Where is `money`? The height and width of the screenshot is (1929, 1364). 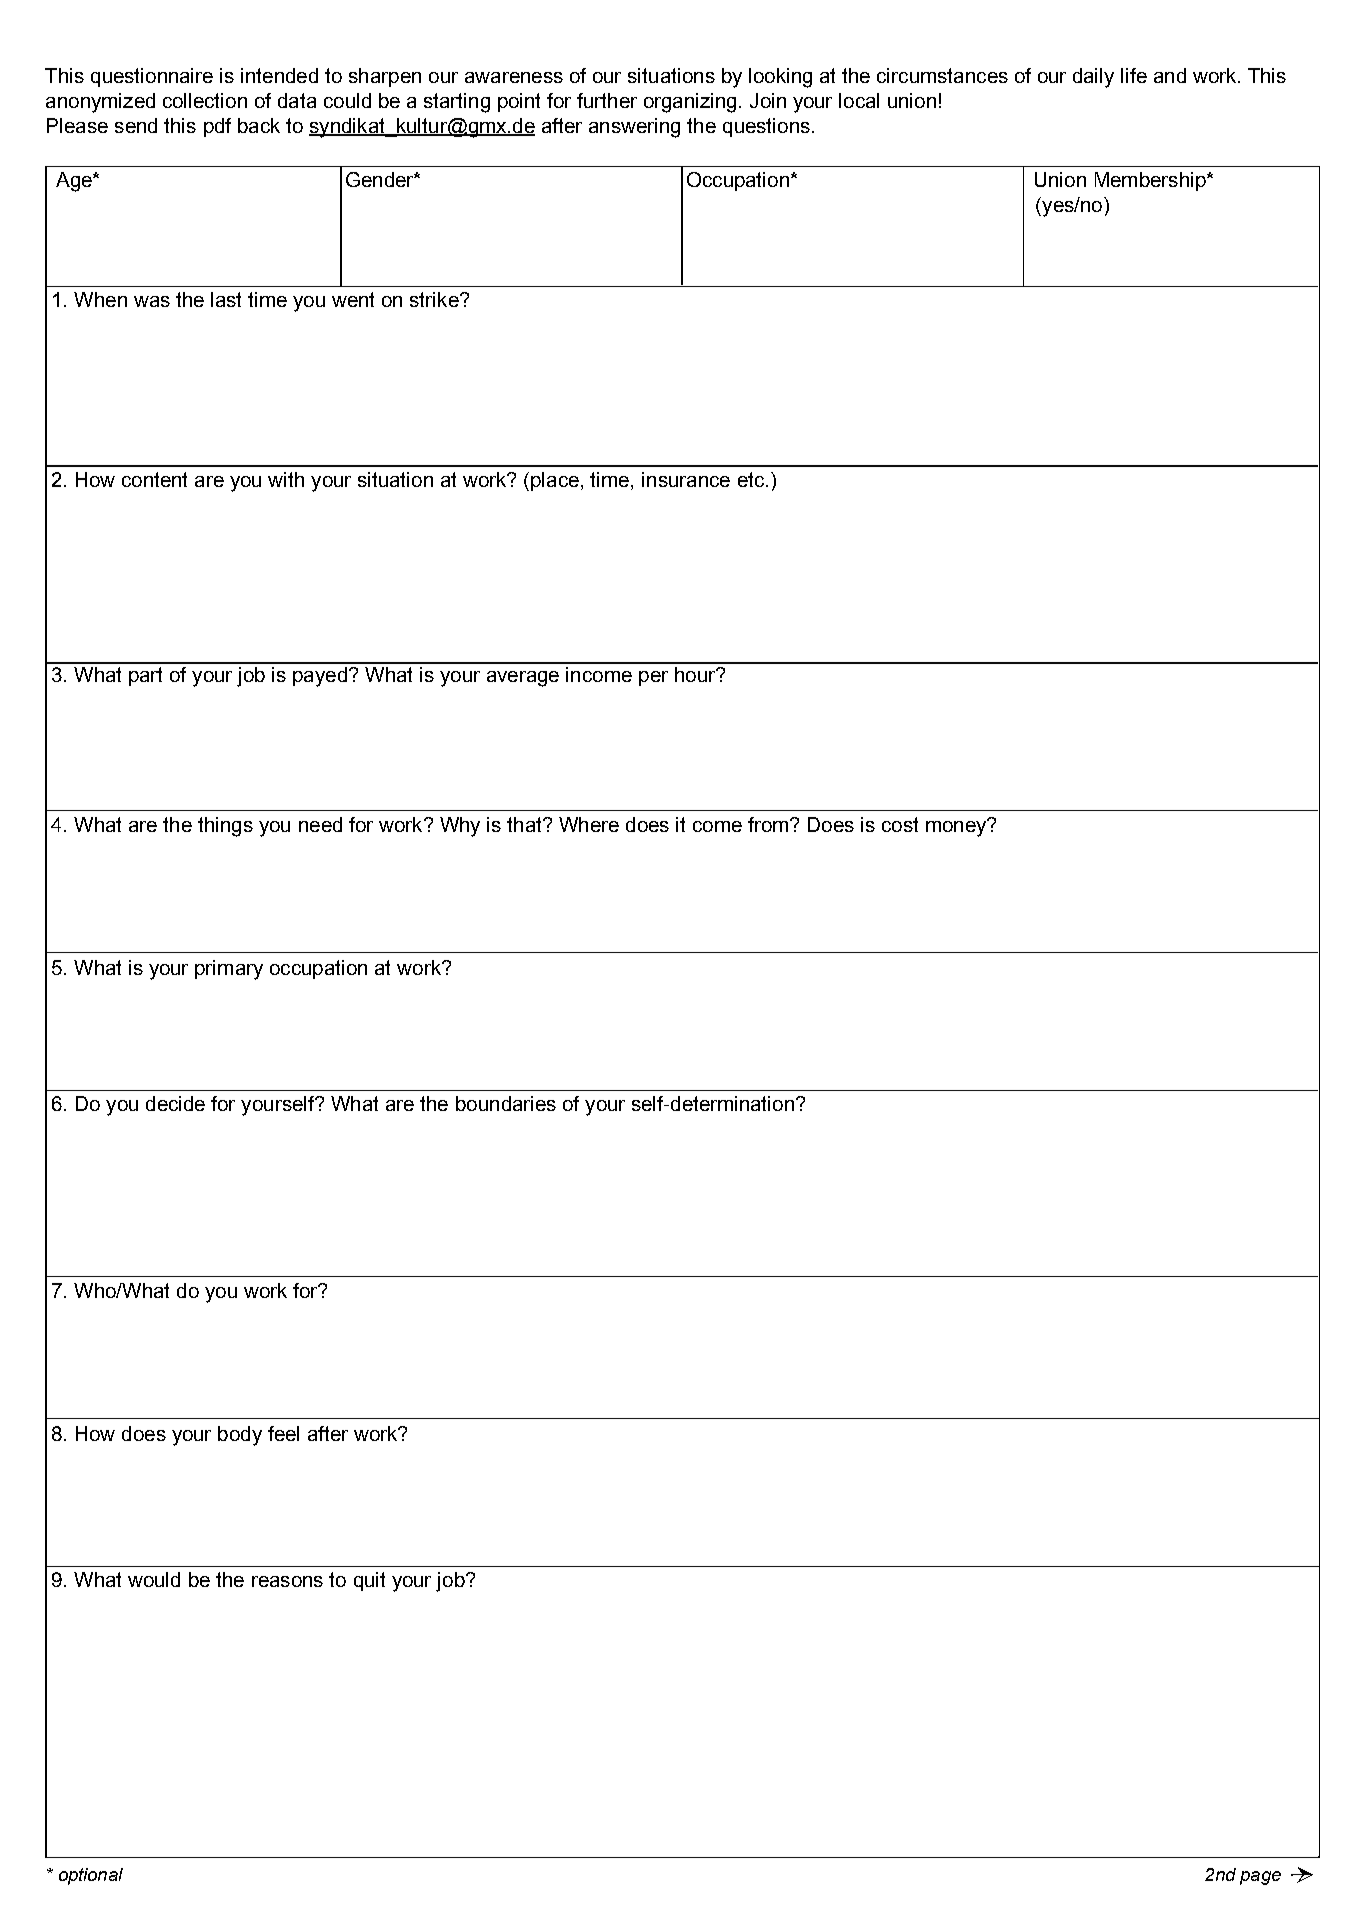 money is located at coordinates (957, 827).
